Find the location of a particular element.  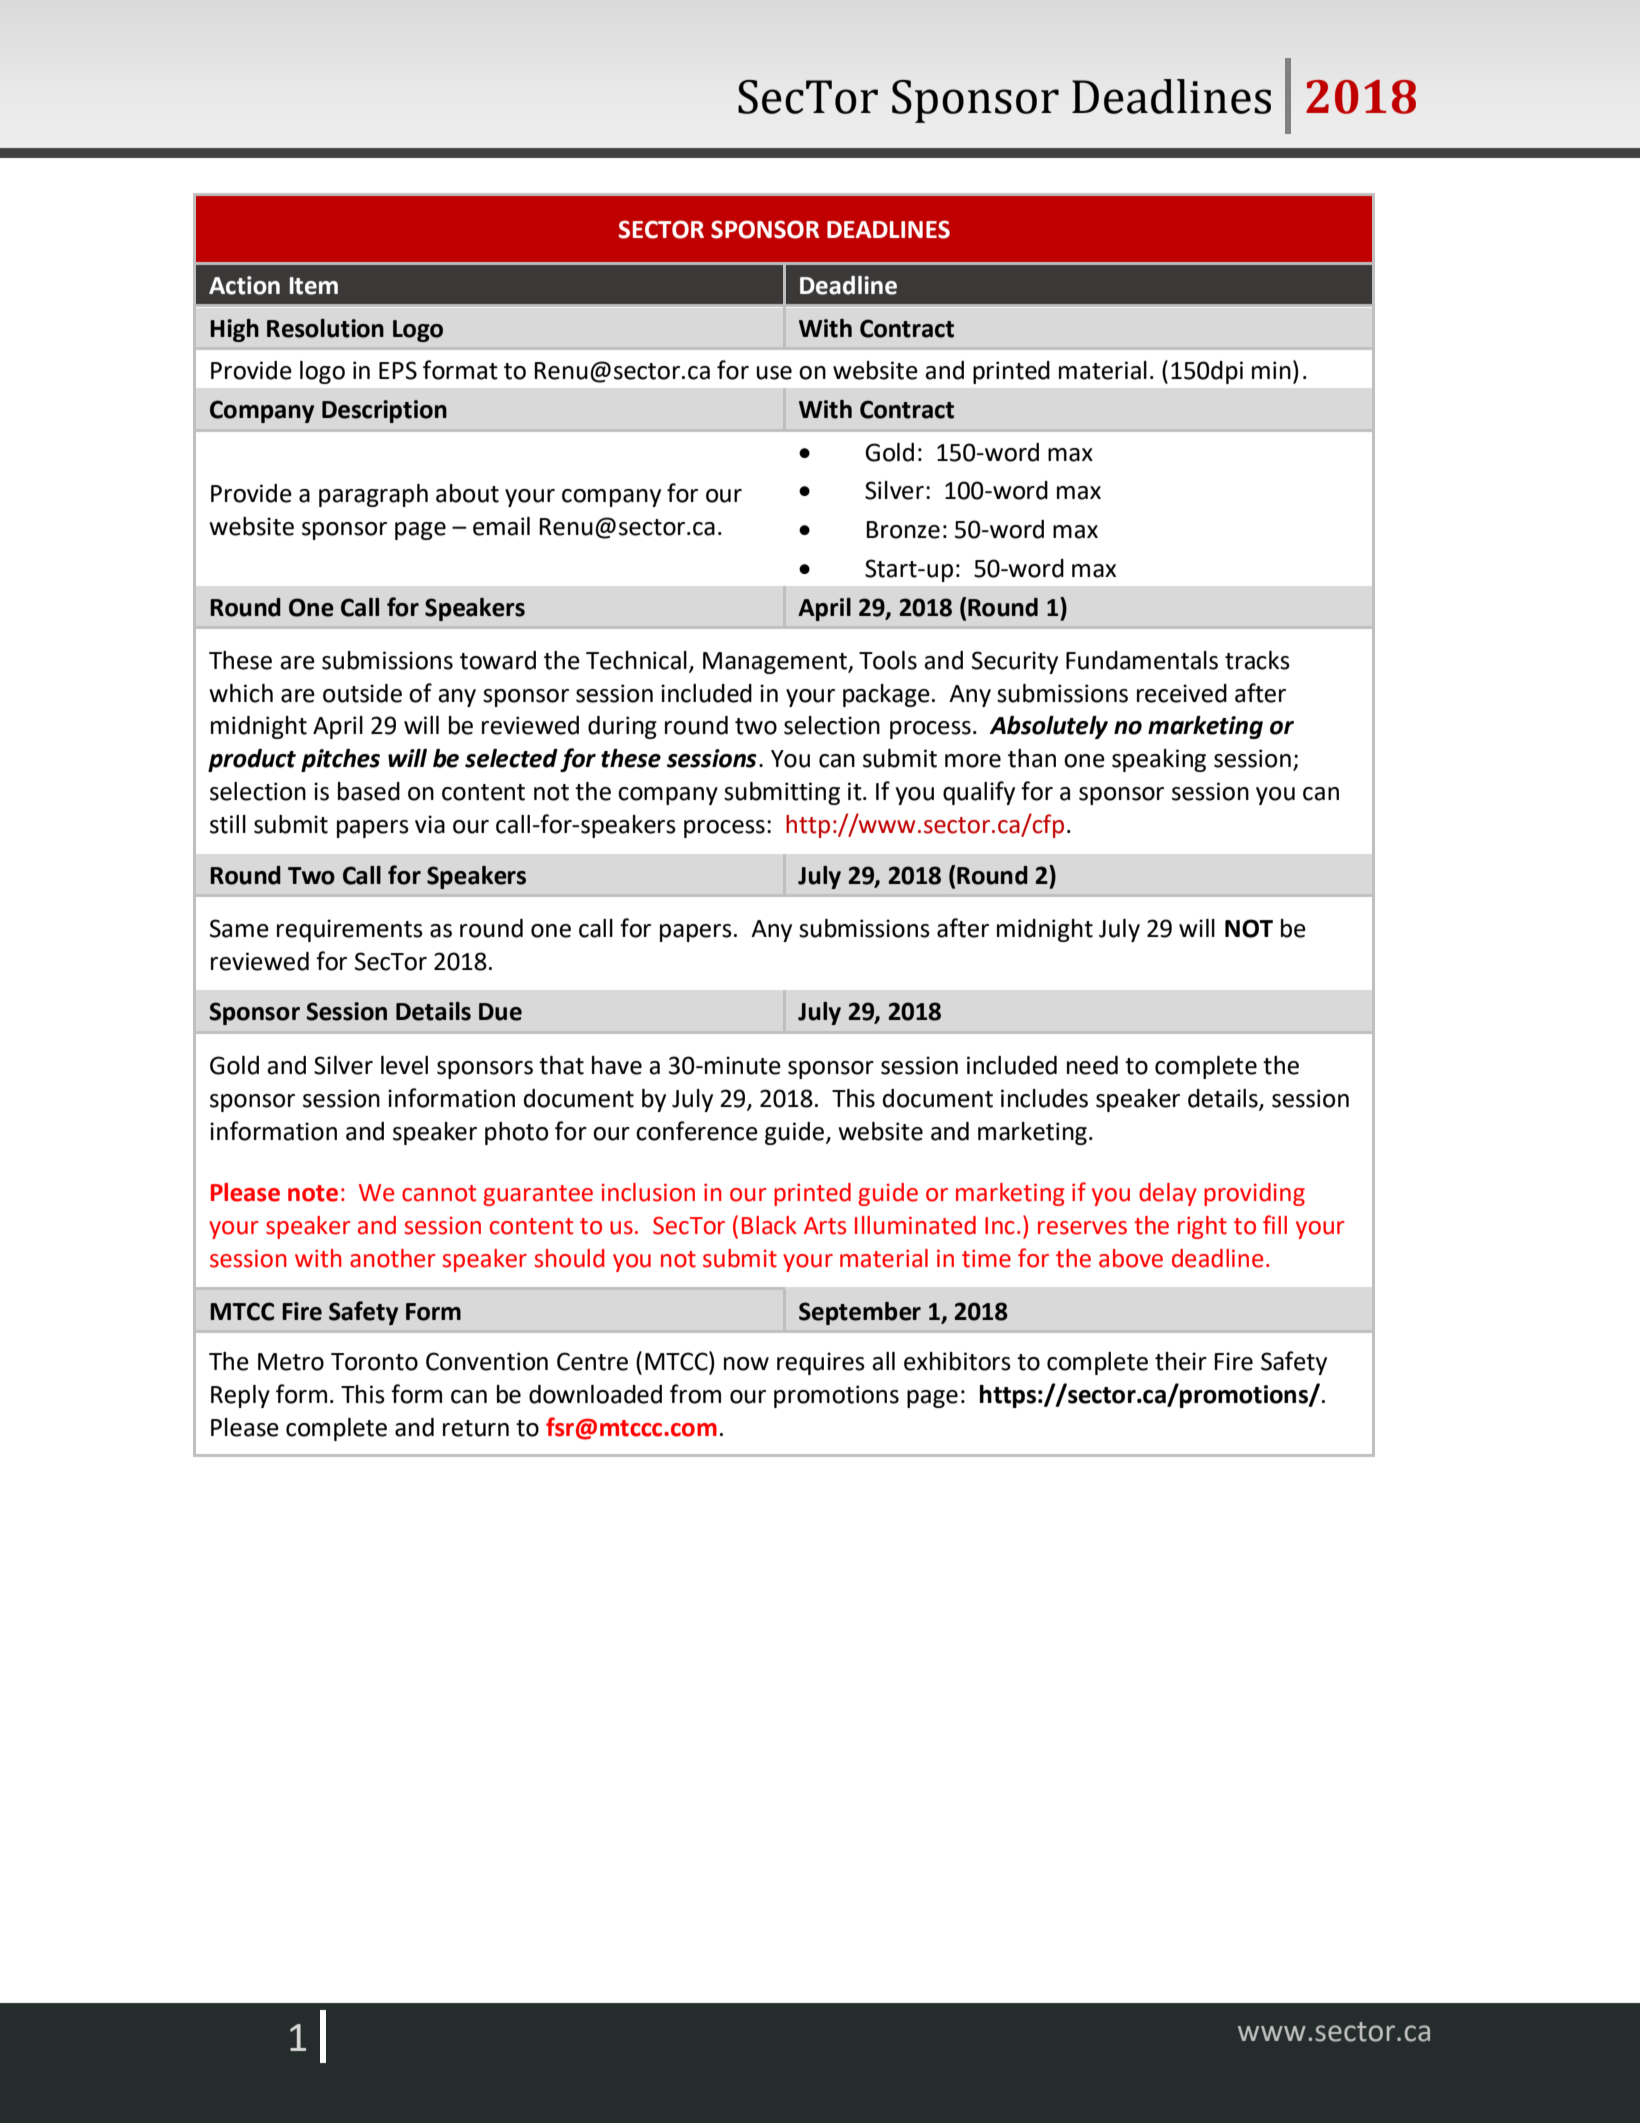

need is located at coordinates (1092, 1065).
